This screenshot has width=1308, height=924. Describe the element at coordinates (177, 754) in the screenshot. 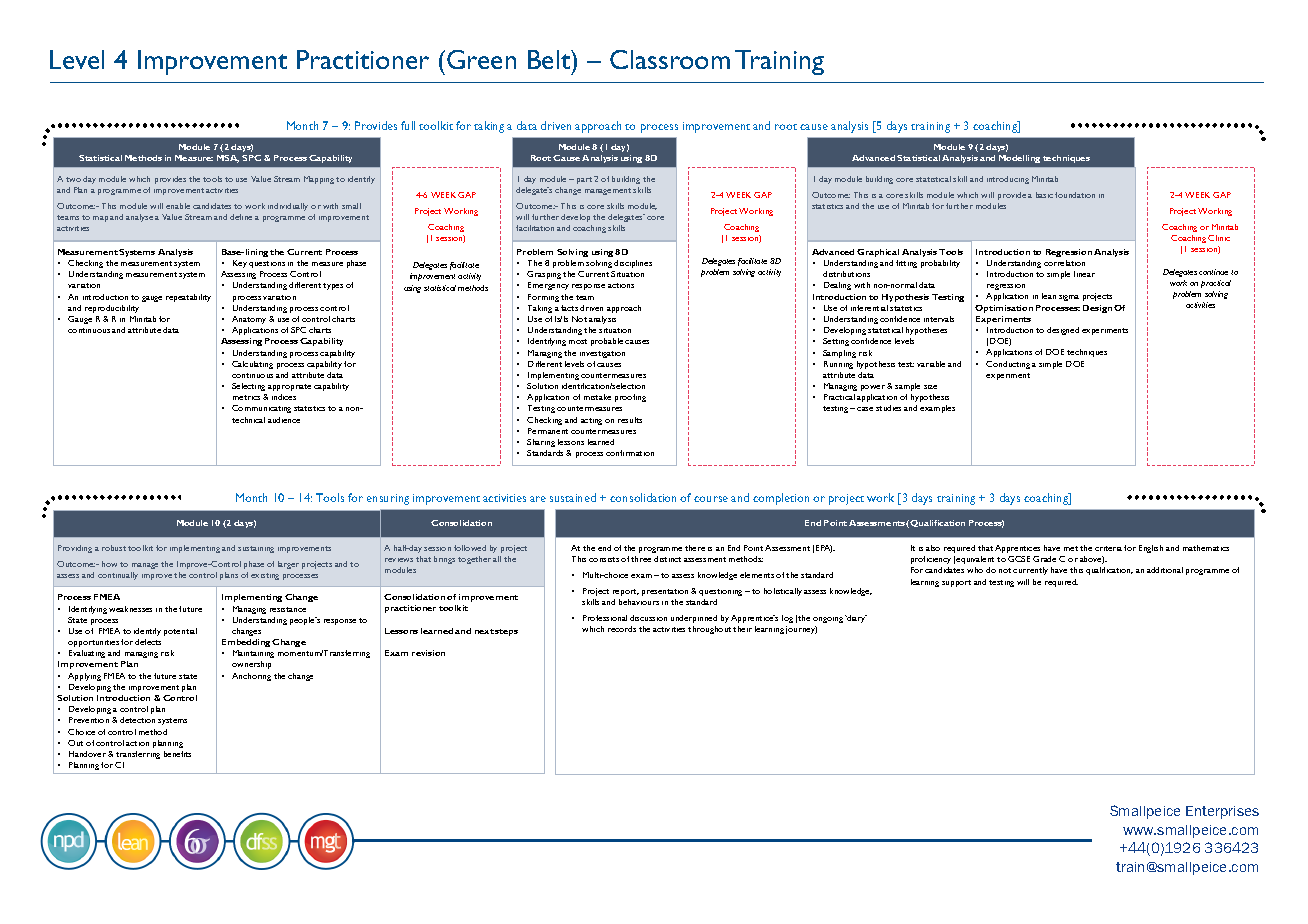

I see `benefits` at that location.
